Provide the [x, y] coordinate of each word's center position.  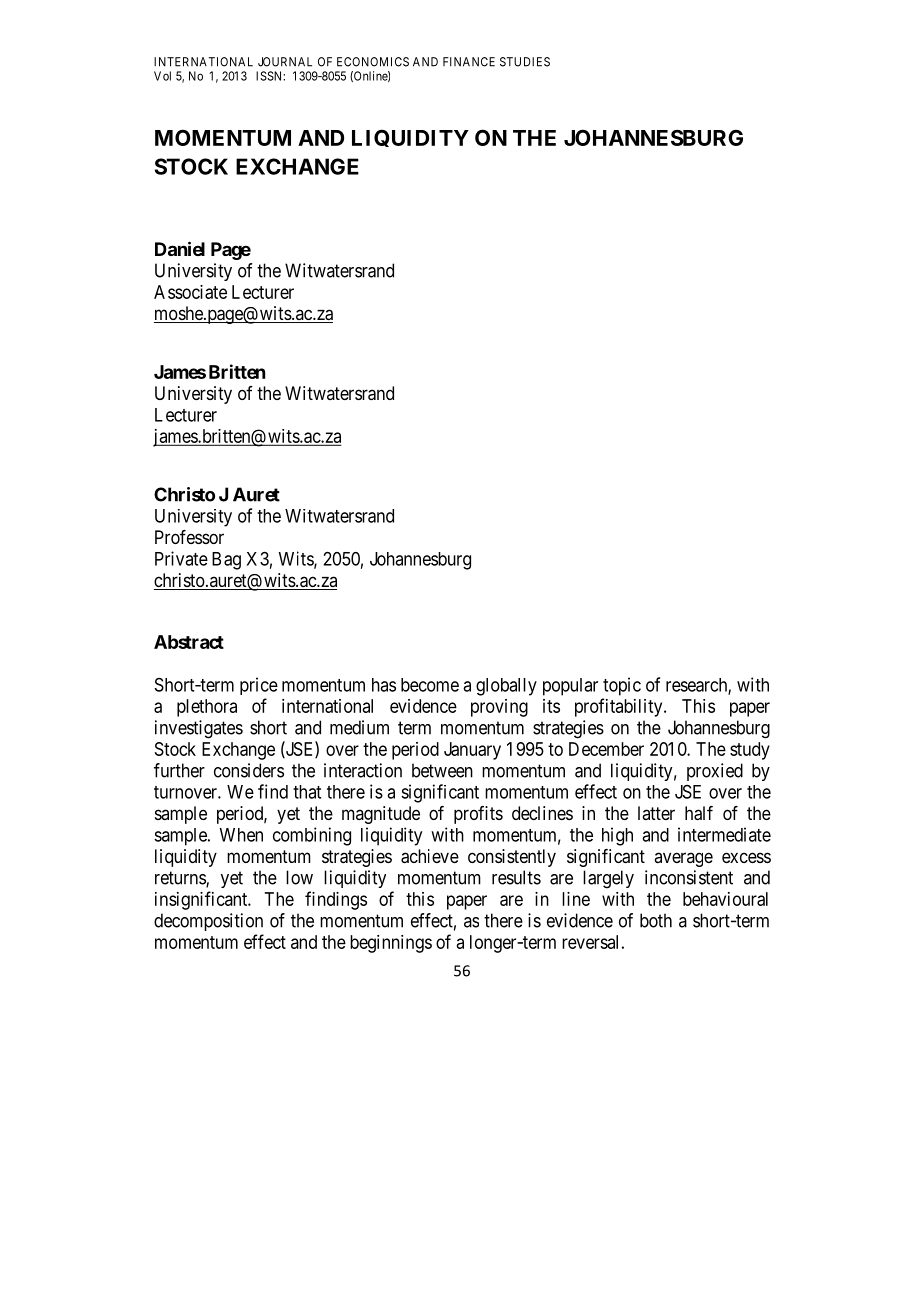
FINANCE [469, 62]
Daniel [180, 248]
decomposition [208, 922]
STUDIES [525, 62]
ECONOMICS [373, 62]
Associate [190, 292]
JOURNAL [285, 62]
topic [622, 686]
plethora [207, 708]
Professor [189, 537]
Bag [226, 561]
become [430, 685]
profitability [620, 707]
